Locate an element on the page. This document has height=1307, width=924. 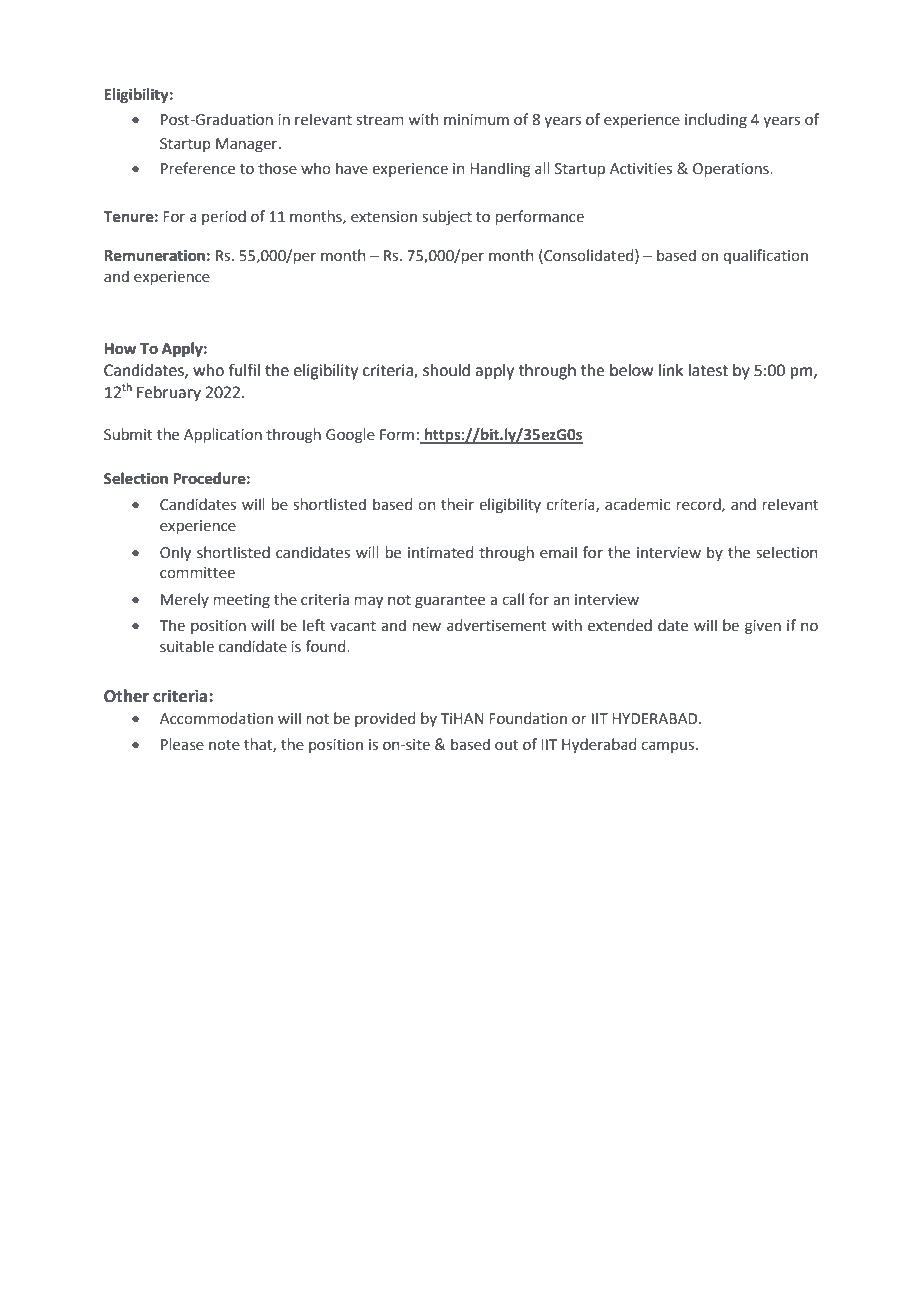
Accommodation is located at coordinates (216, 718).
